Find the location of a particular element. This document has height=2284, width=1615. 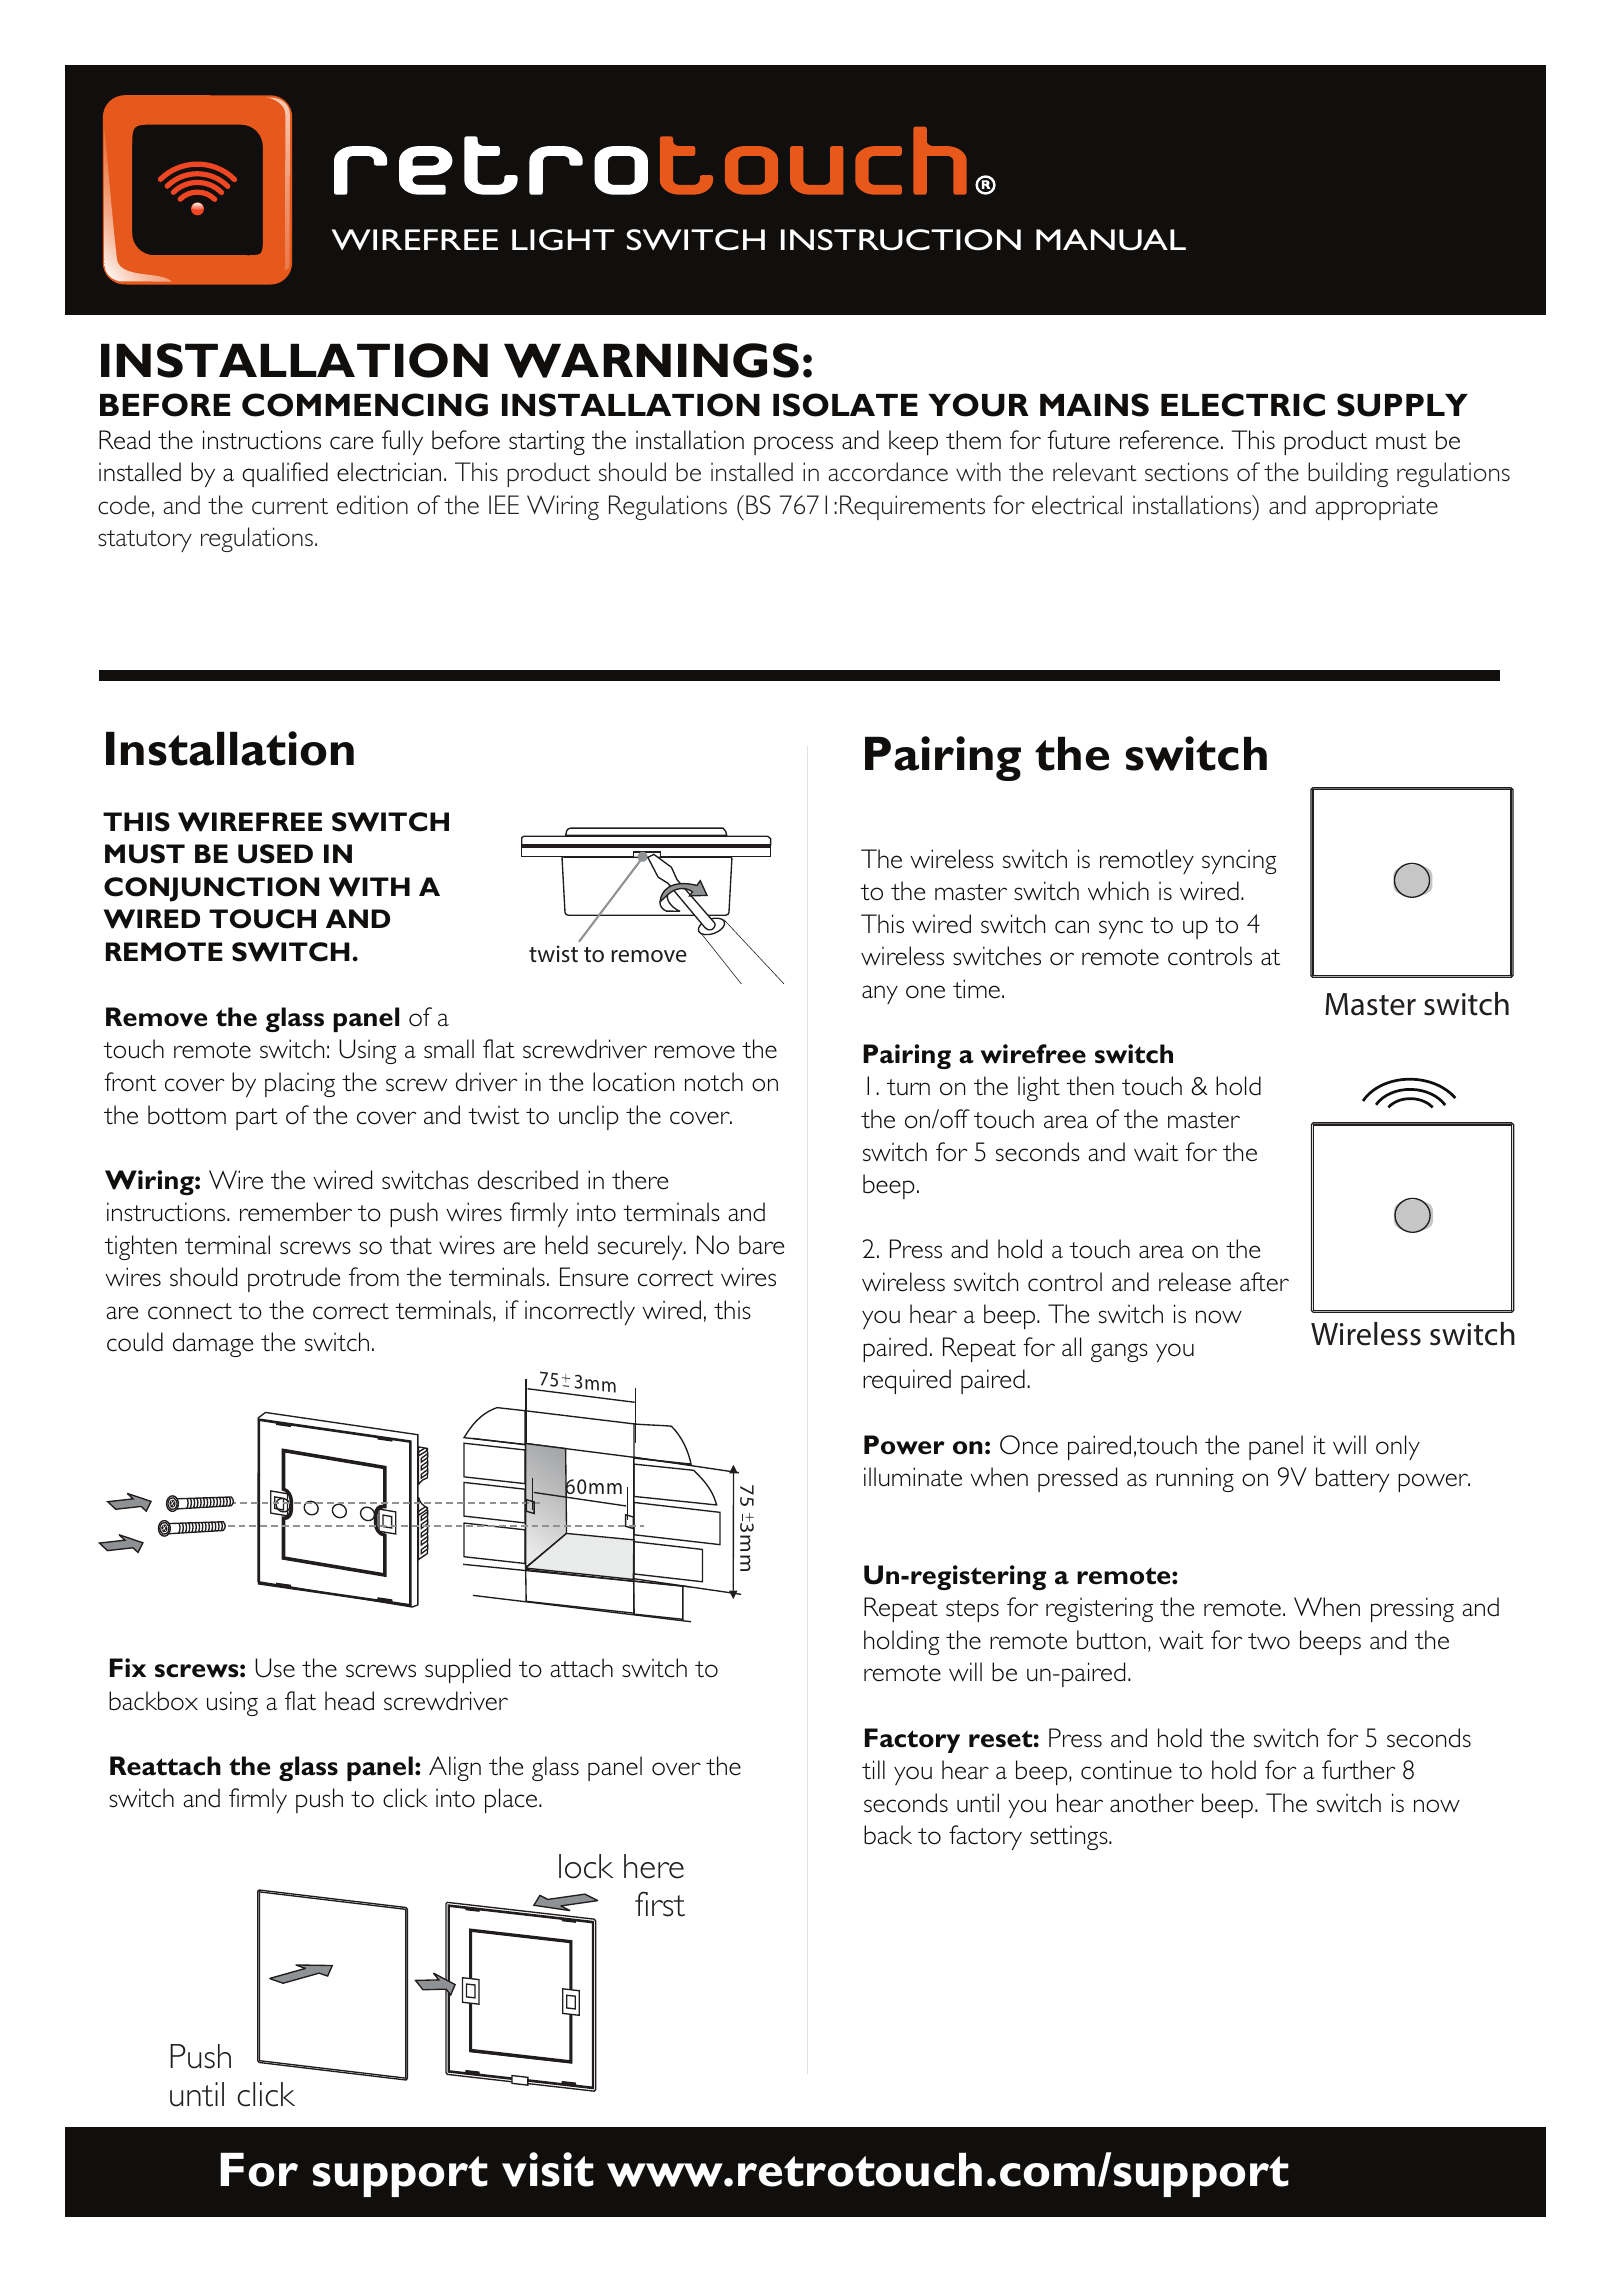

remember is located at coordinates (296, 1212).
